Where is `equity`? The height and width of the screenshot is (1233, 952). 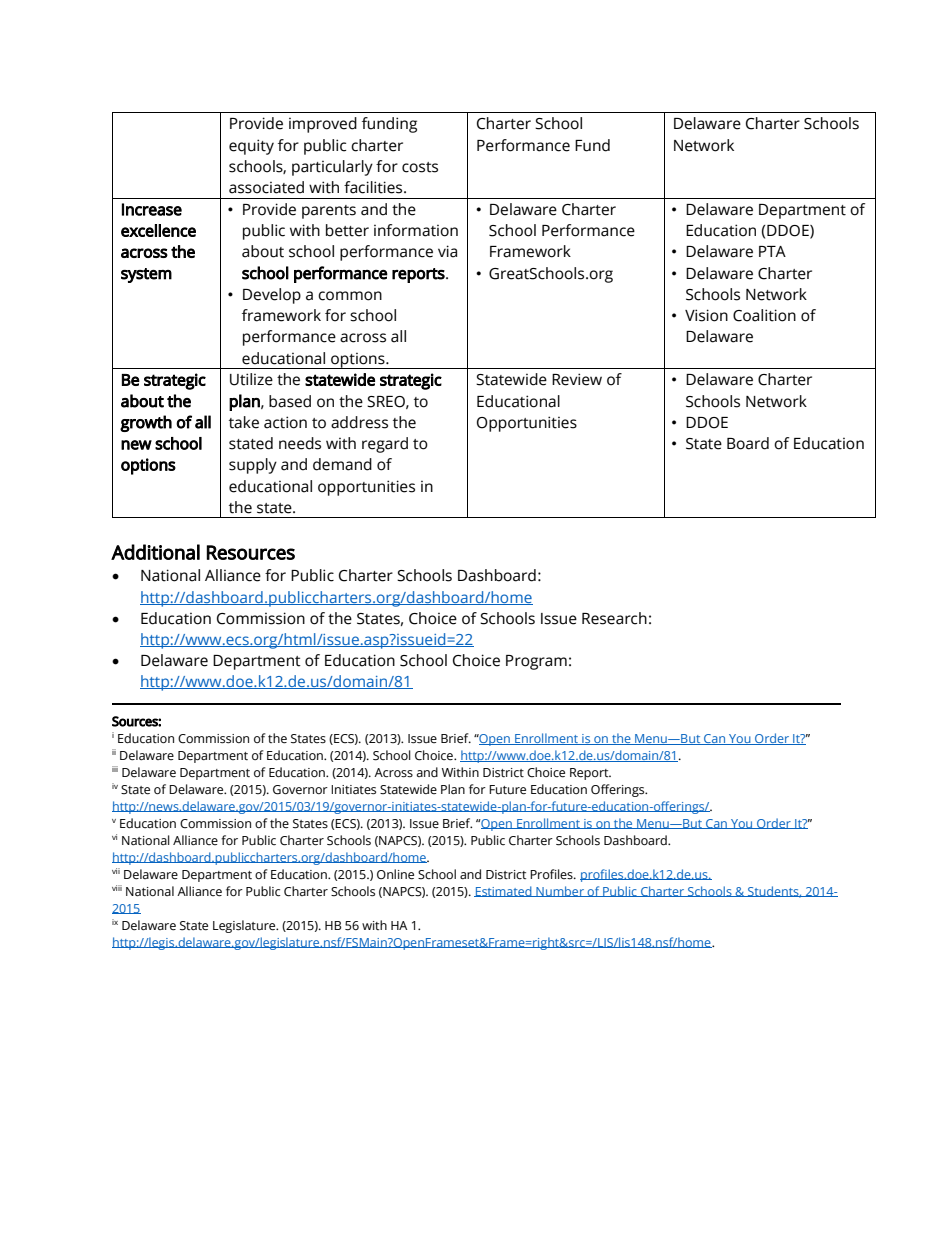
equity is located at coordinates (251, 147).
